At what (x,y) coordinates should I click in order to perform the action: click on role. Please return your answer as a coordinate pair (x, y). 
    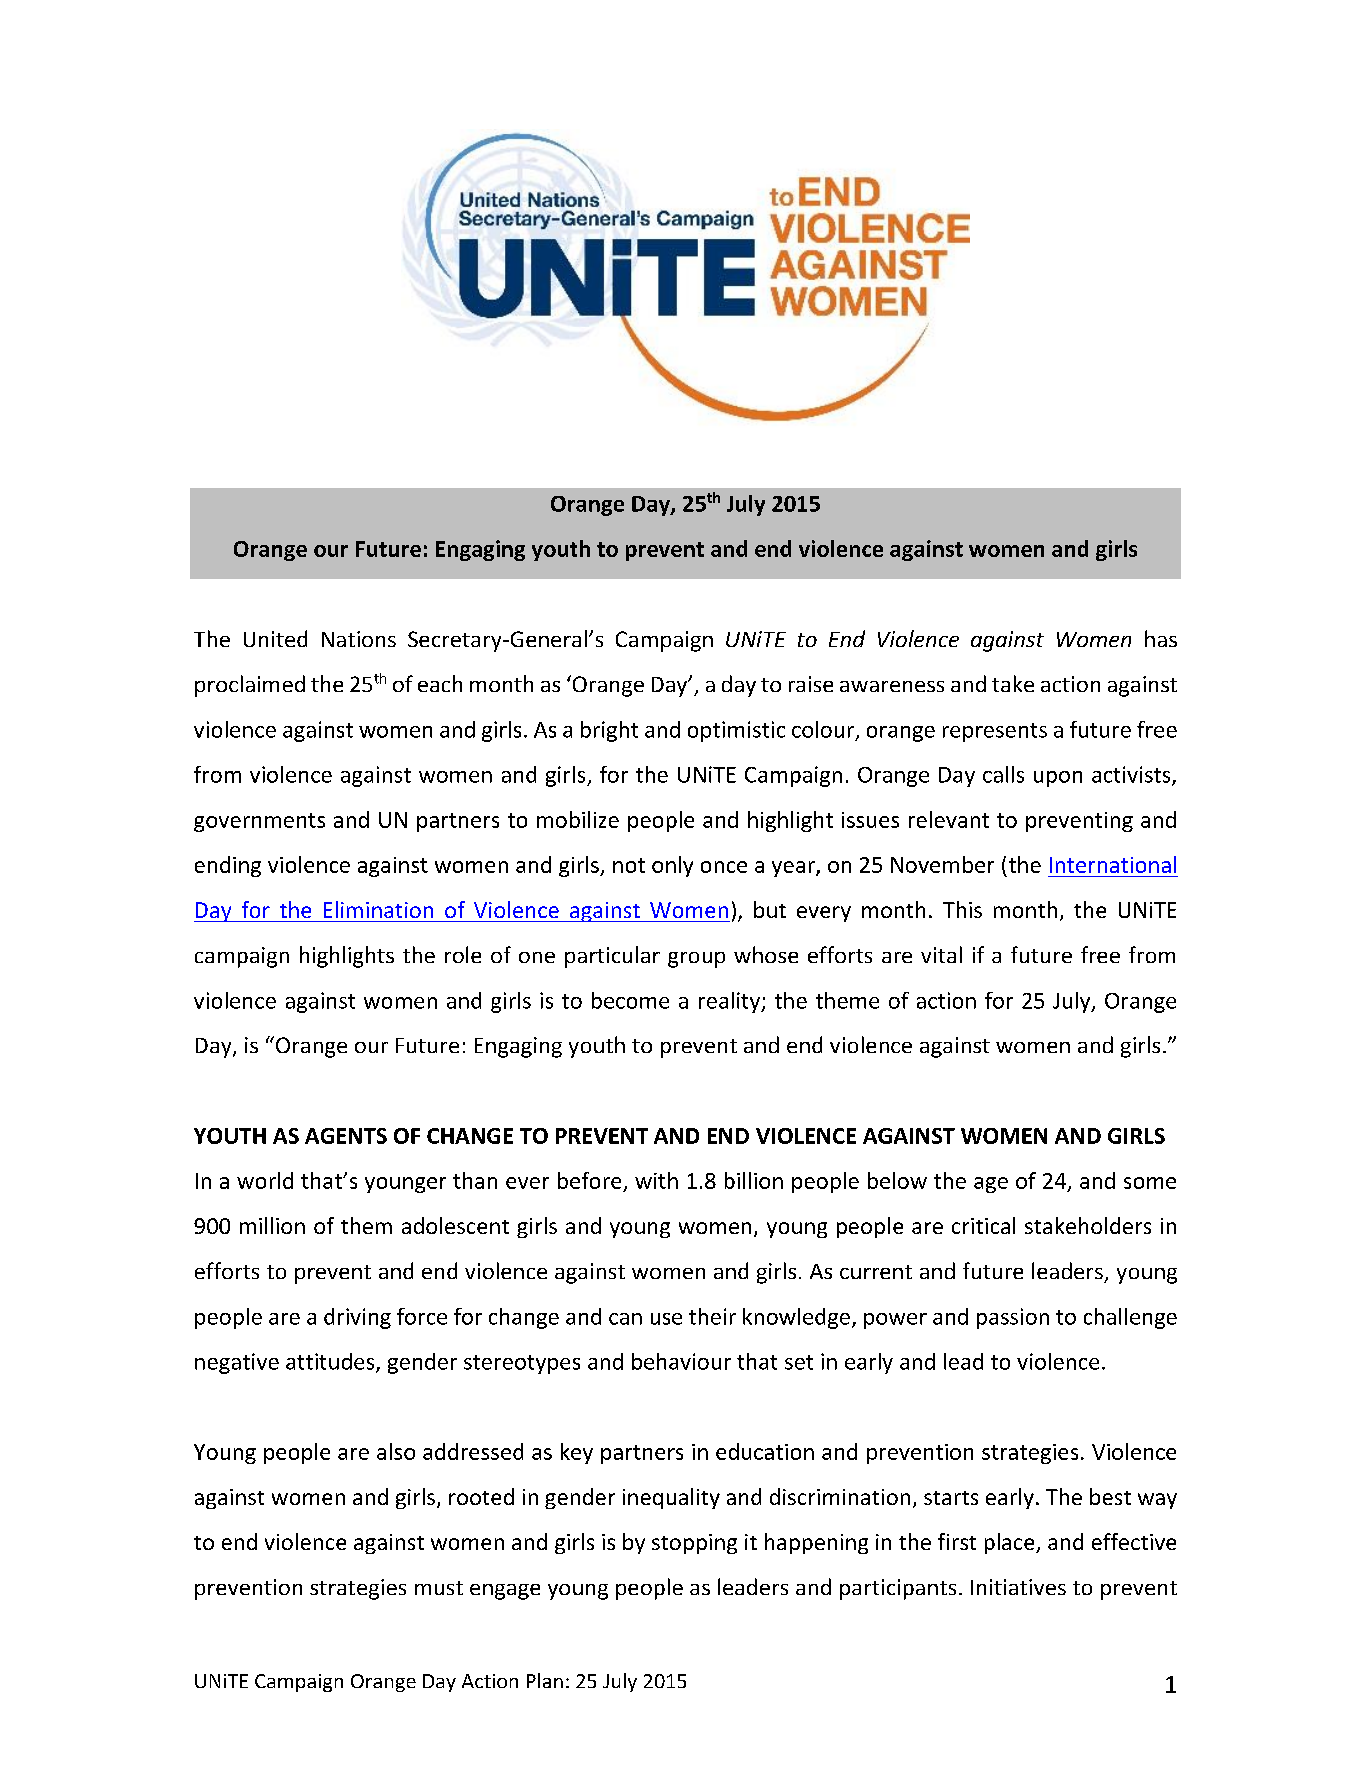
    Looking at the image, I should click on (463, 954).
